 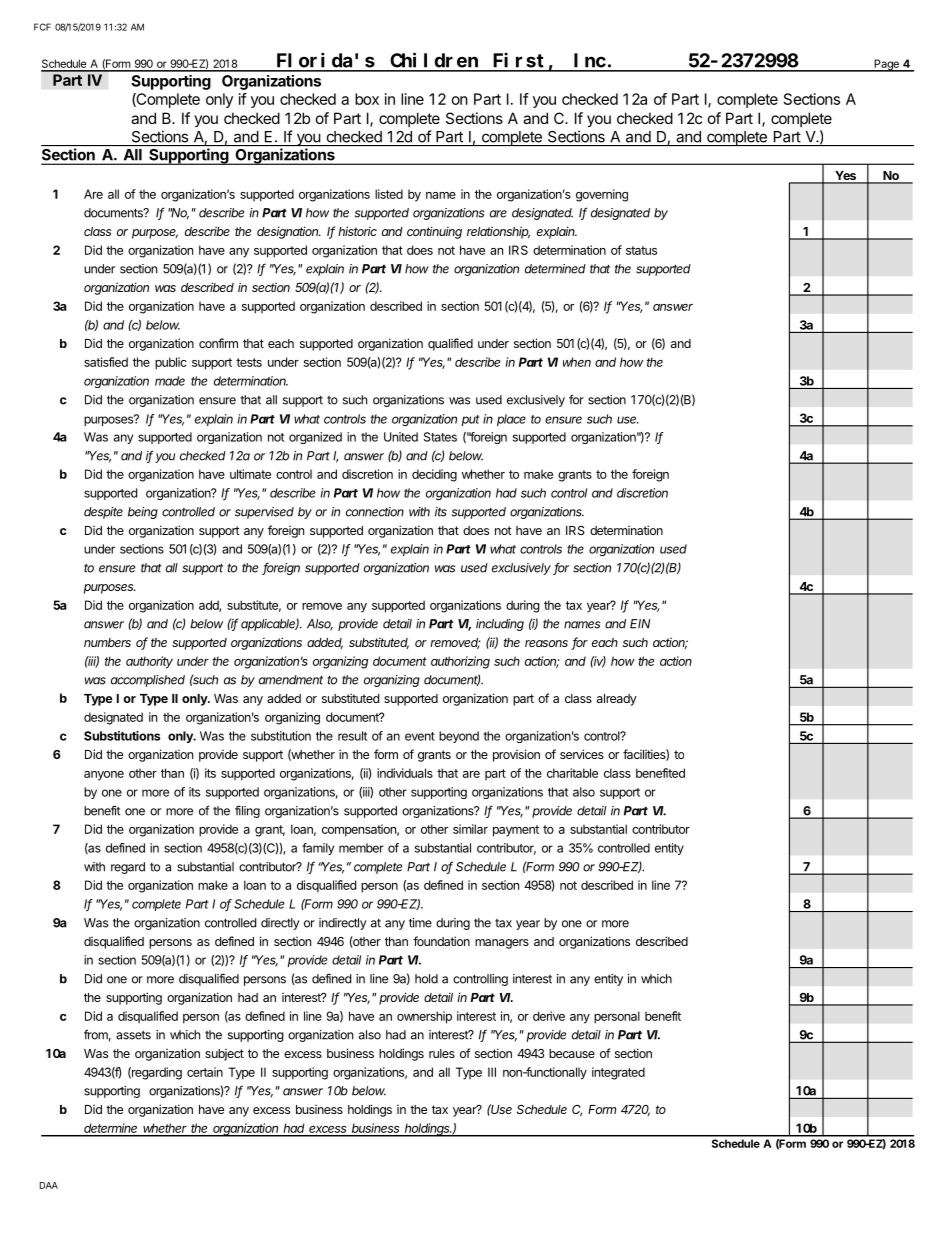 What do you see at coordinates (617, 700) in the page?
I see `already` at bounding box center [617, 700].
